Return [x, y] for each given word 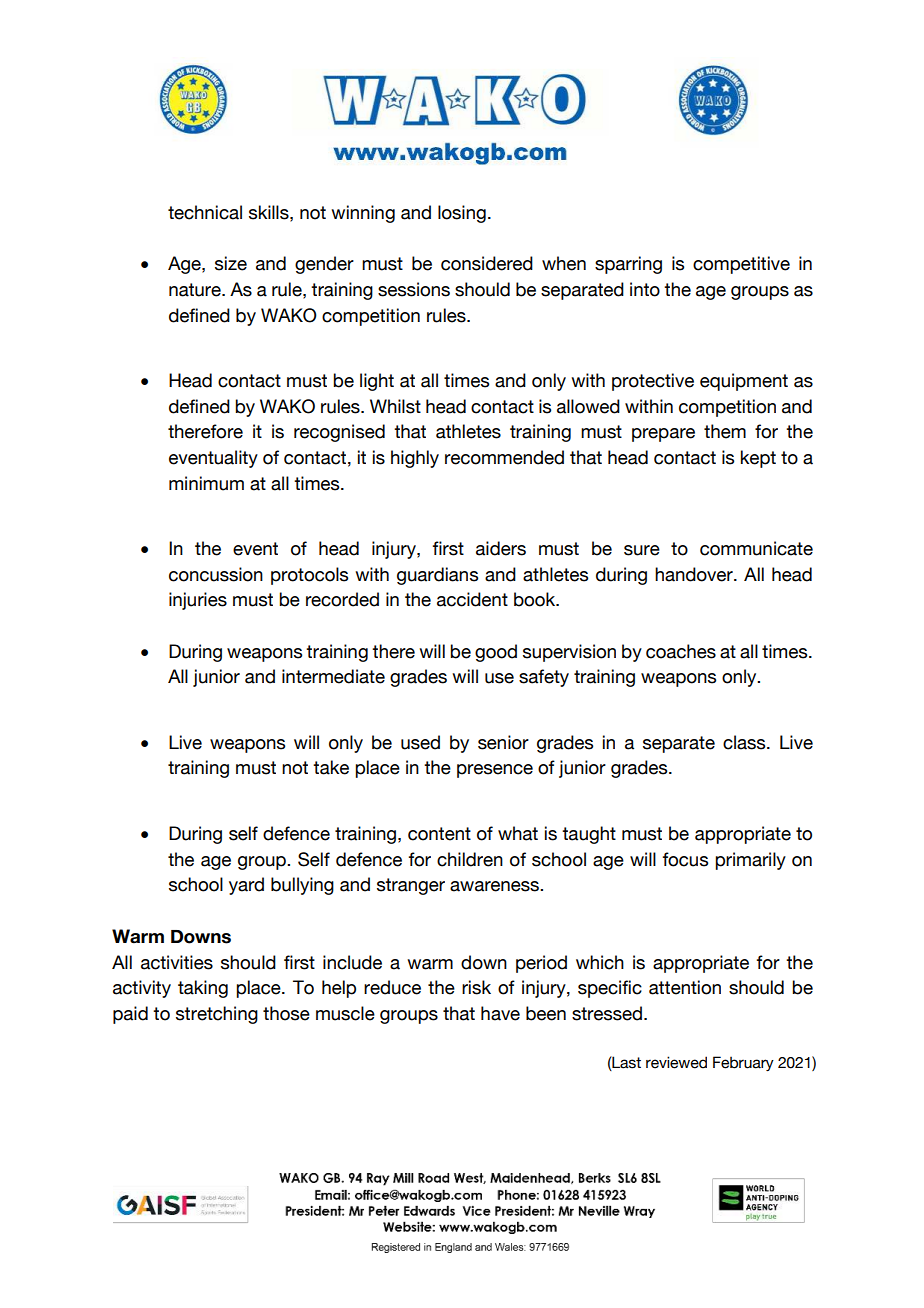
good [496, 653]
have [500, 1013]
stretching [217, 1015]
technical [205, 212]
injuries [198, 601]
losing [462, 214]
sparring [628, 265]
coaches [681, 651]
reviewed [676, 1062]
